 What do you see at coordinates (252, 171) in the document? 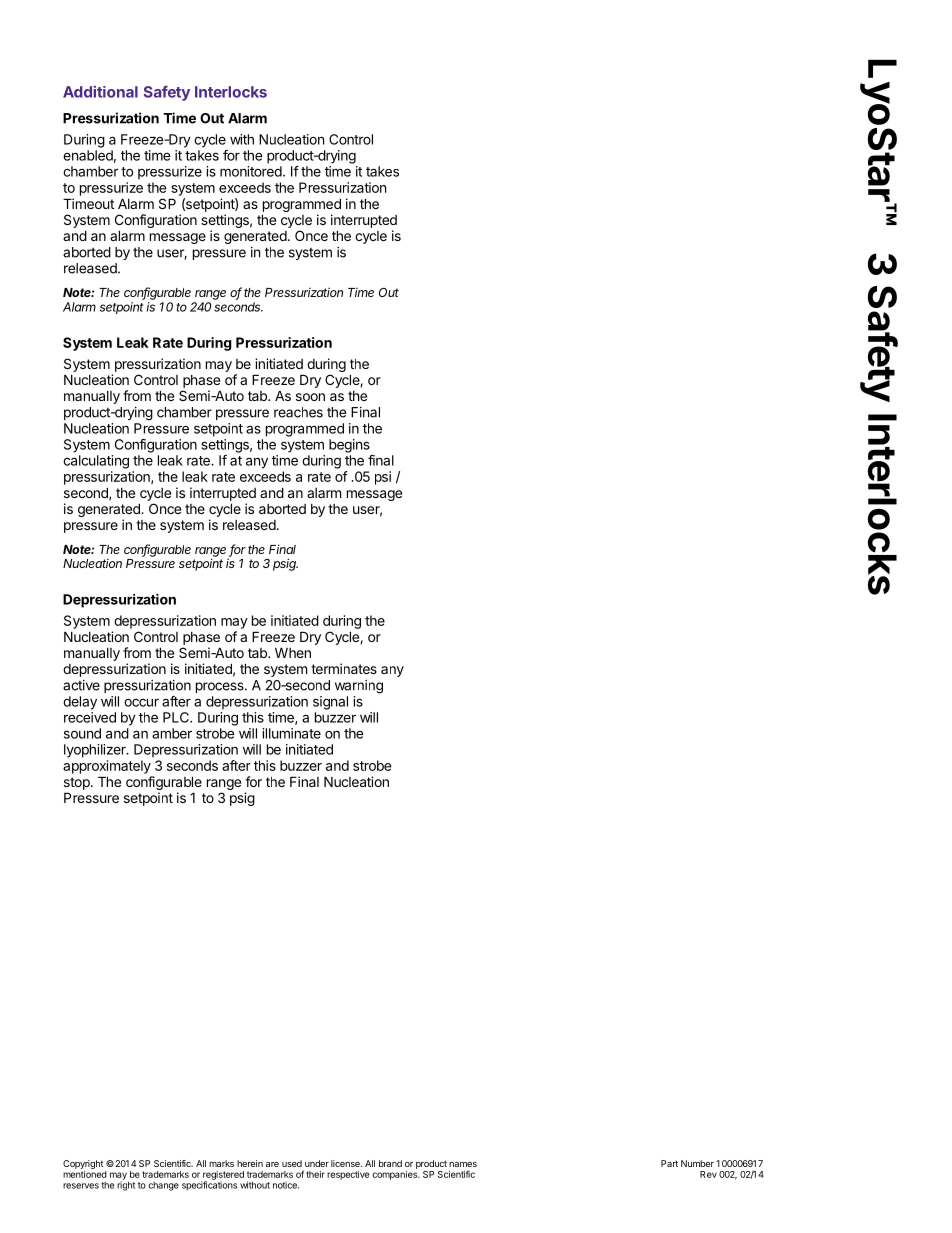
I see `monitored` at bounding box center [252, 171].
